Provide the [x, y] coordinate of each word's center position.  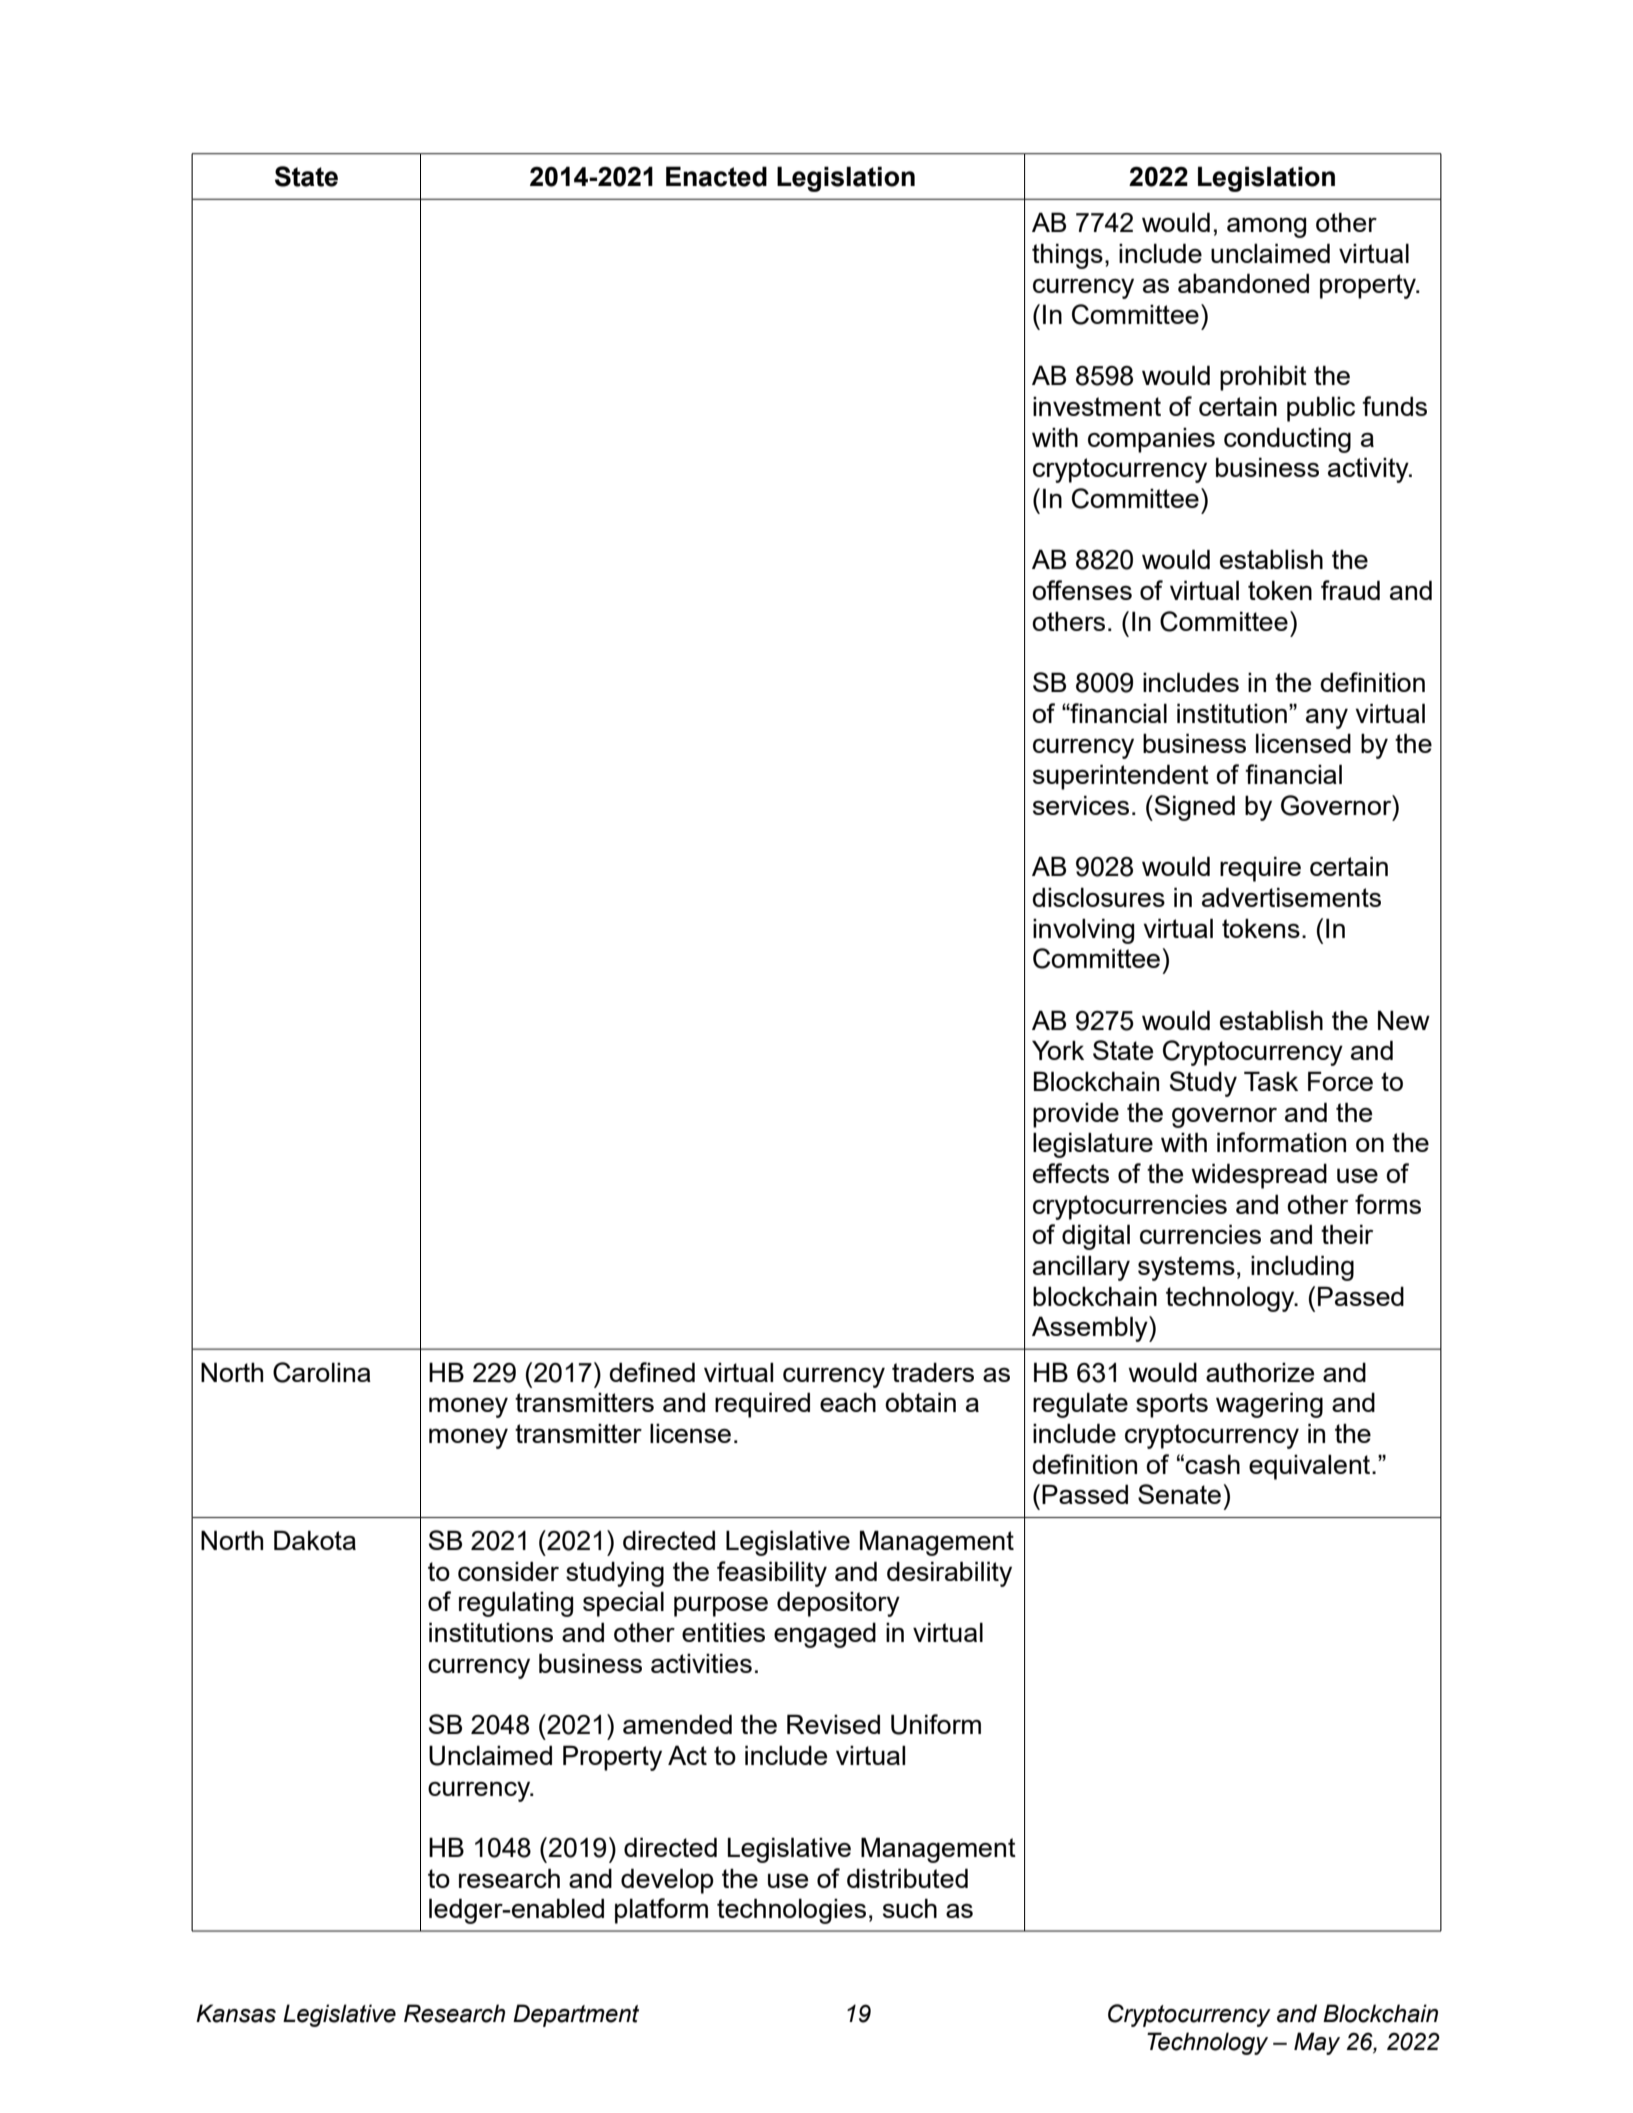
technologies [791, 1911]
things [1067, 256]
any [1327, 718]
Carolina [322, 1372]
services [1081, 805]
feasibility [772, 1574]
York [1058, 1050]
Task [1271, 1081]
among [1266, 228]
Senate [1179, 1494]
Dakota [315, 1540]
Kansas [236, 2013]
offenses [1082, 590]
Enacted [716, 176]
